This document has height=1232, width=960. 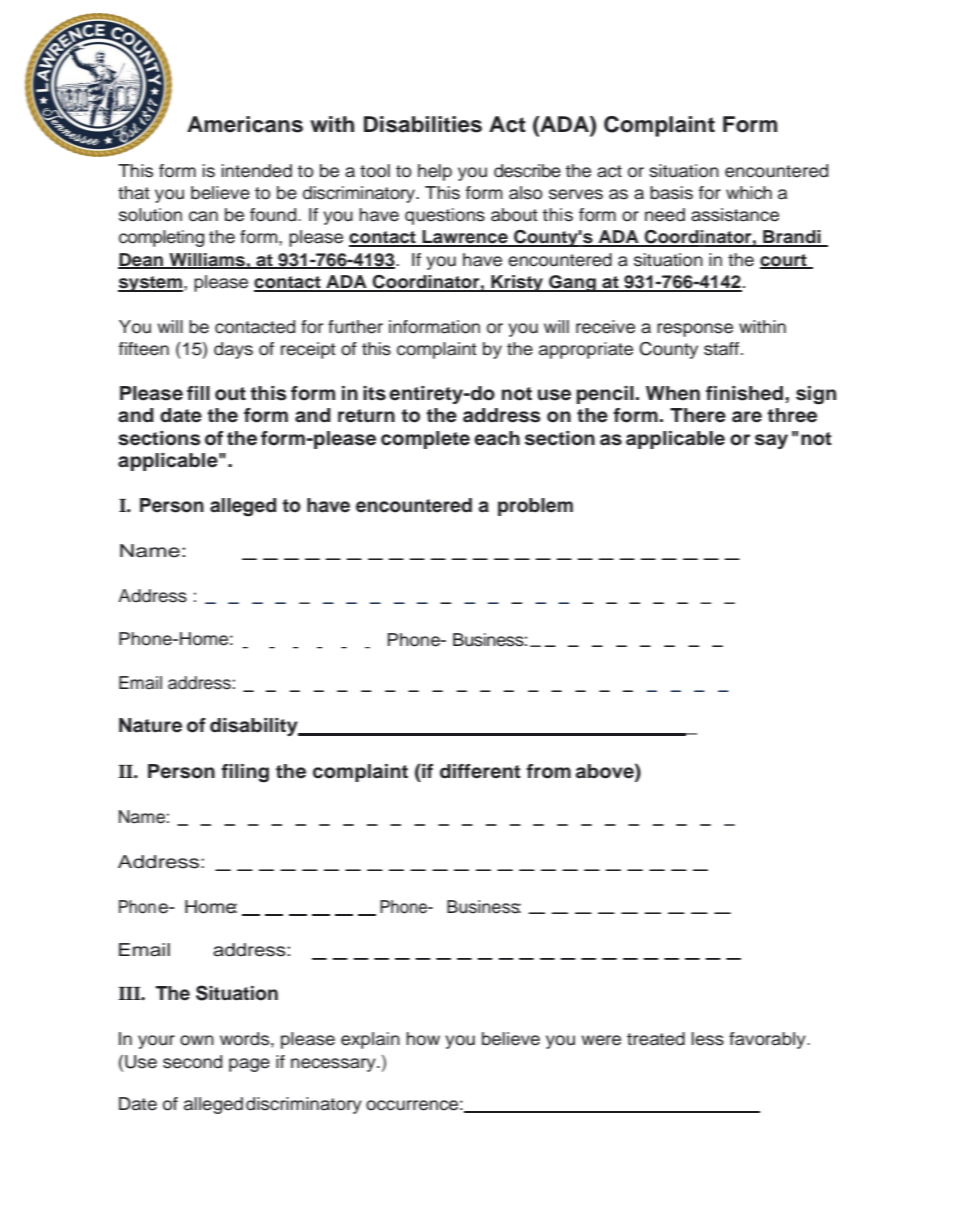 What do you see at coordinates (245, 773) in the document?
I see `filing` at bounding box center [245, 773].
